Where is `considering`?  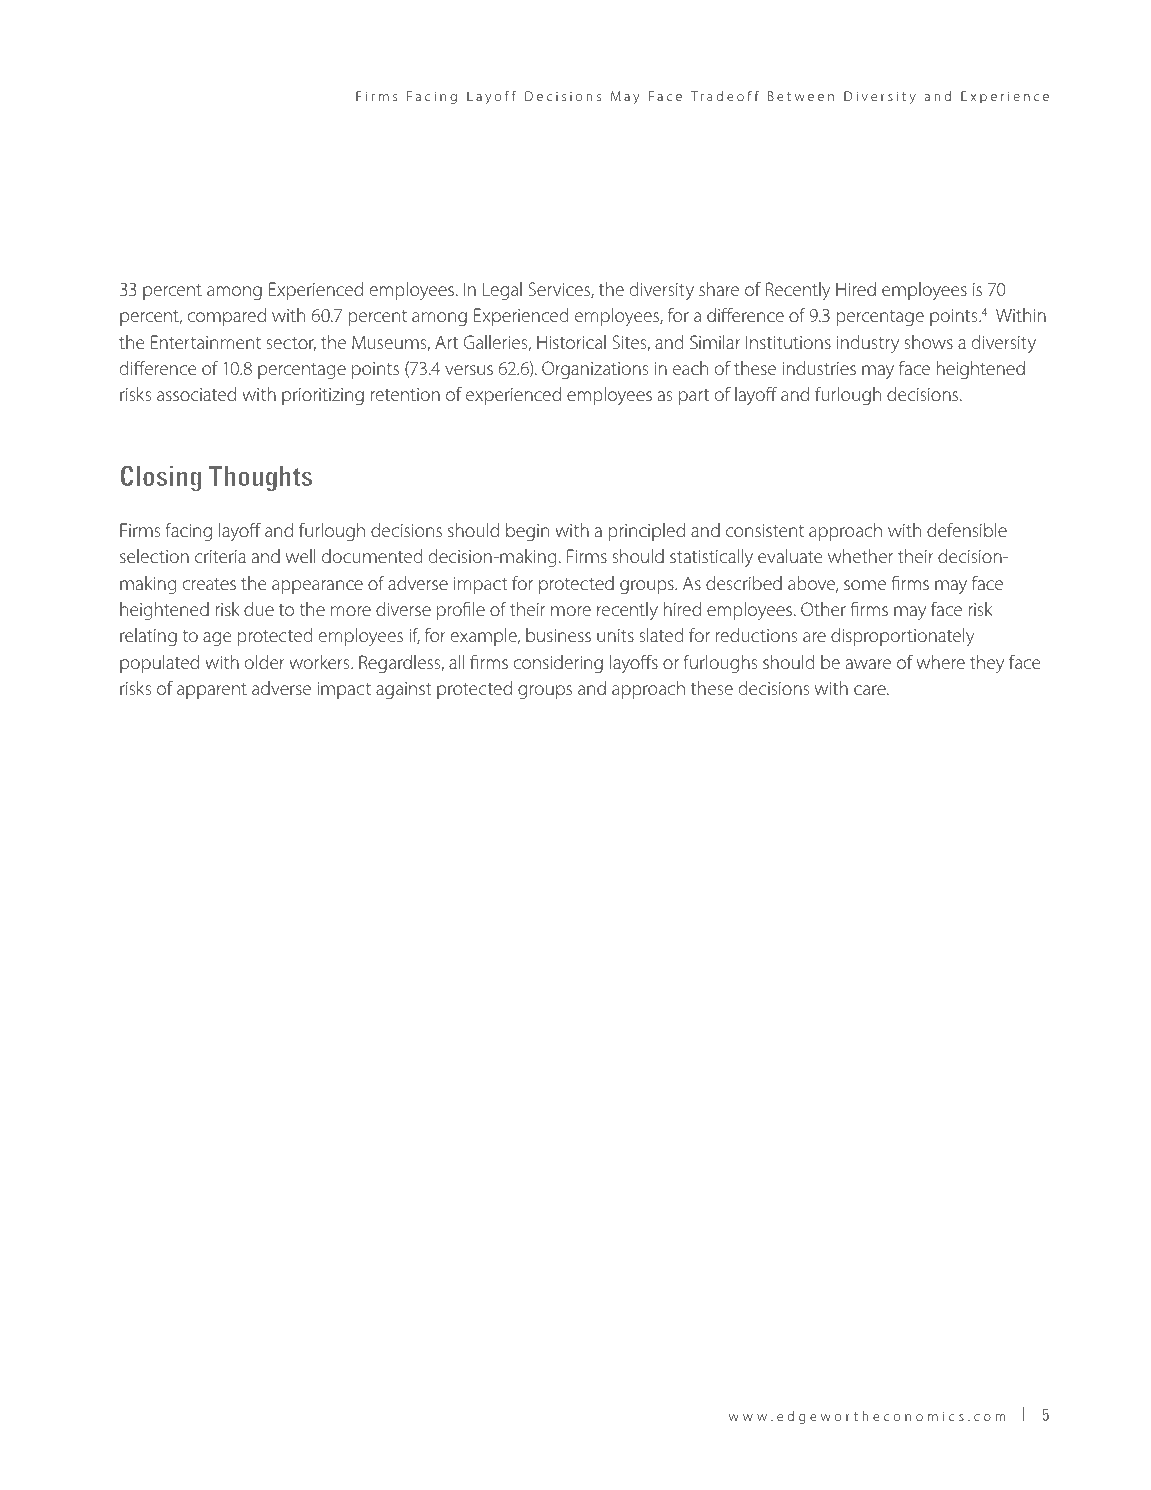
considering is located at coordinates (558, 664).
